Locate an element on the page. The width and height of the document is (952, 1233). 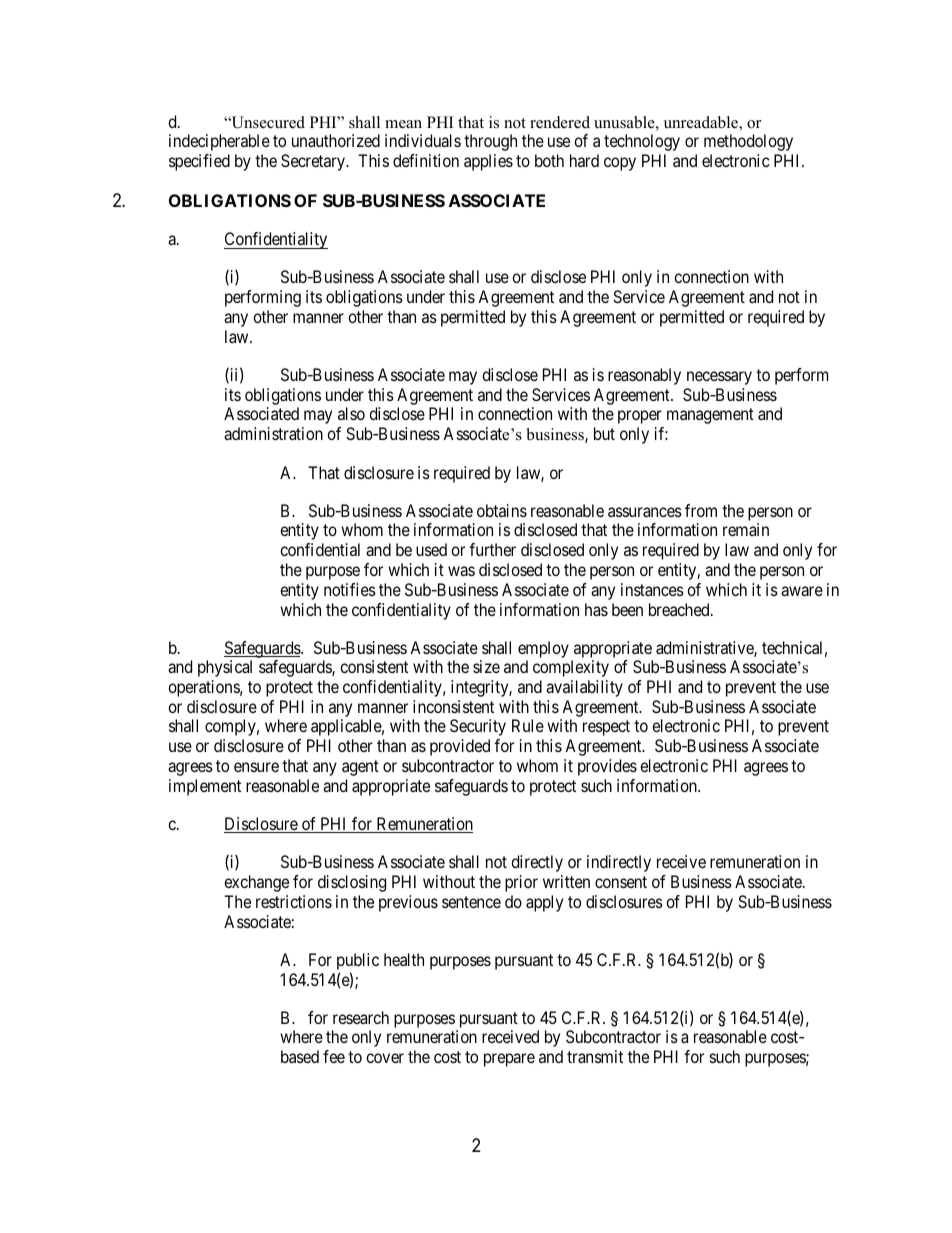
research is located at coordinates (361, 1017).
